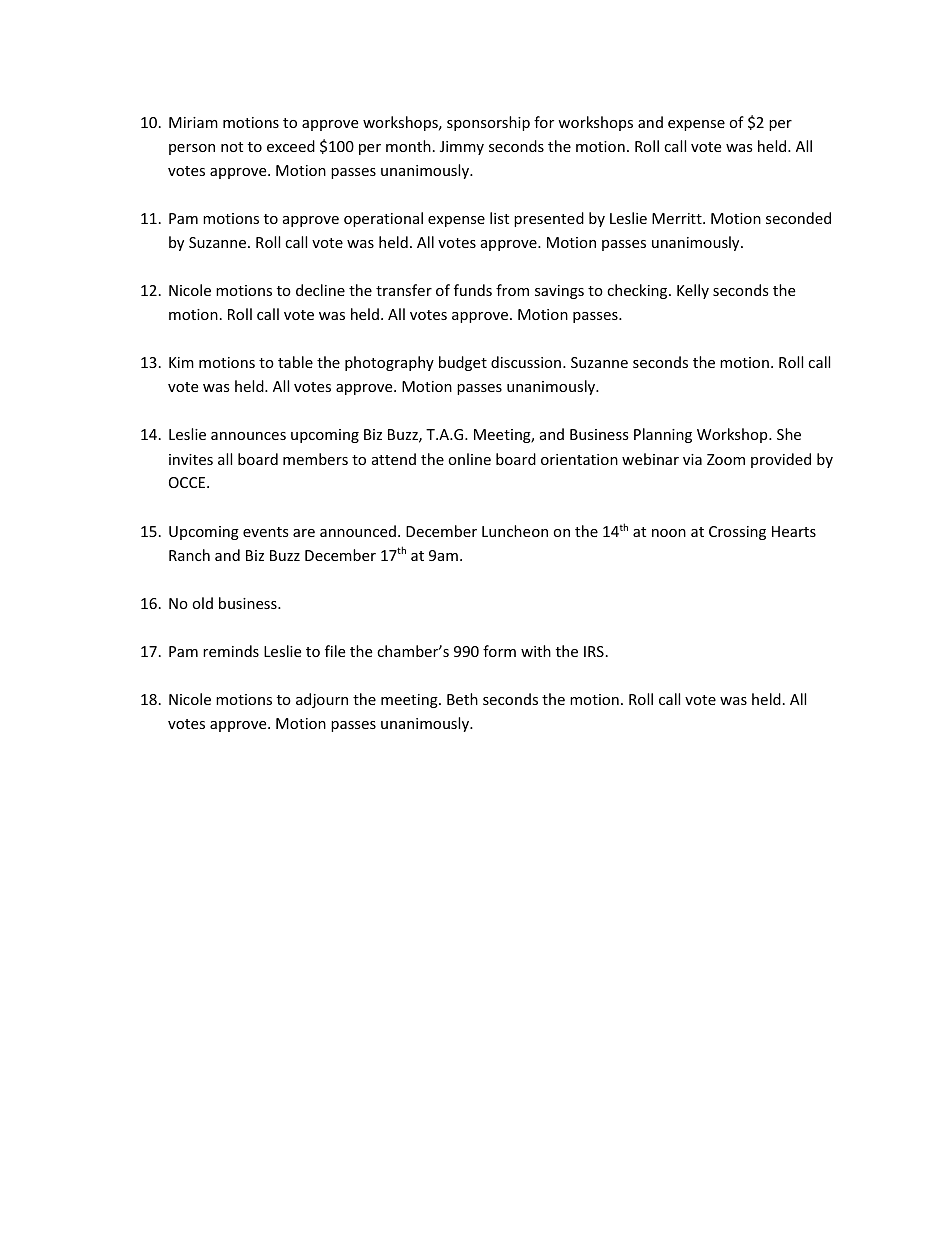  What do you see at coordinates (678, 218) in the image?
I see `Merritt` at bounding box center [678, 218].
